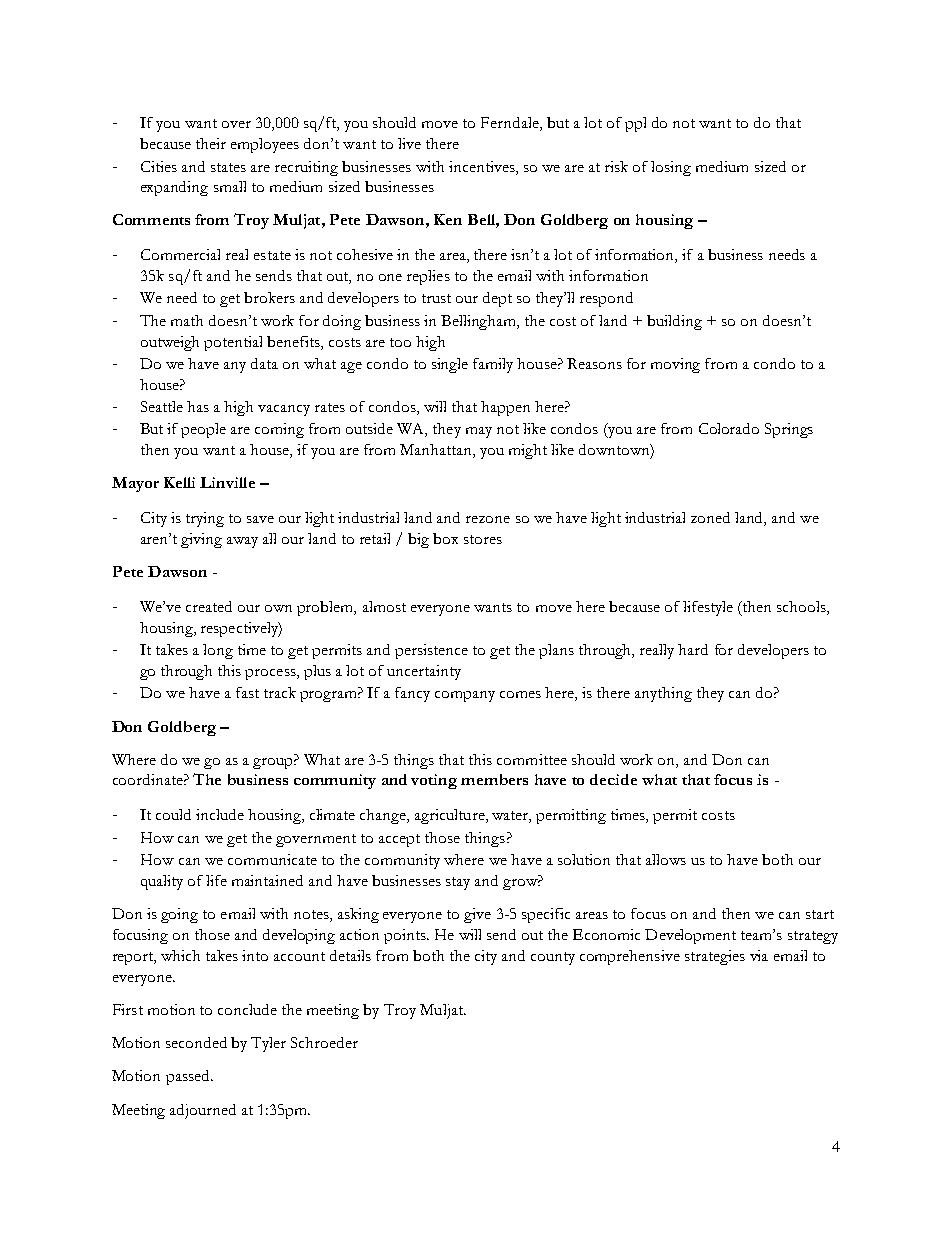 This screenshot has height=1233, width=952. I want to click on their, so click(211, 143).
